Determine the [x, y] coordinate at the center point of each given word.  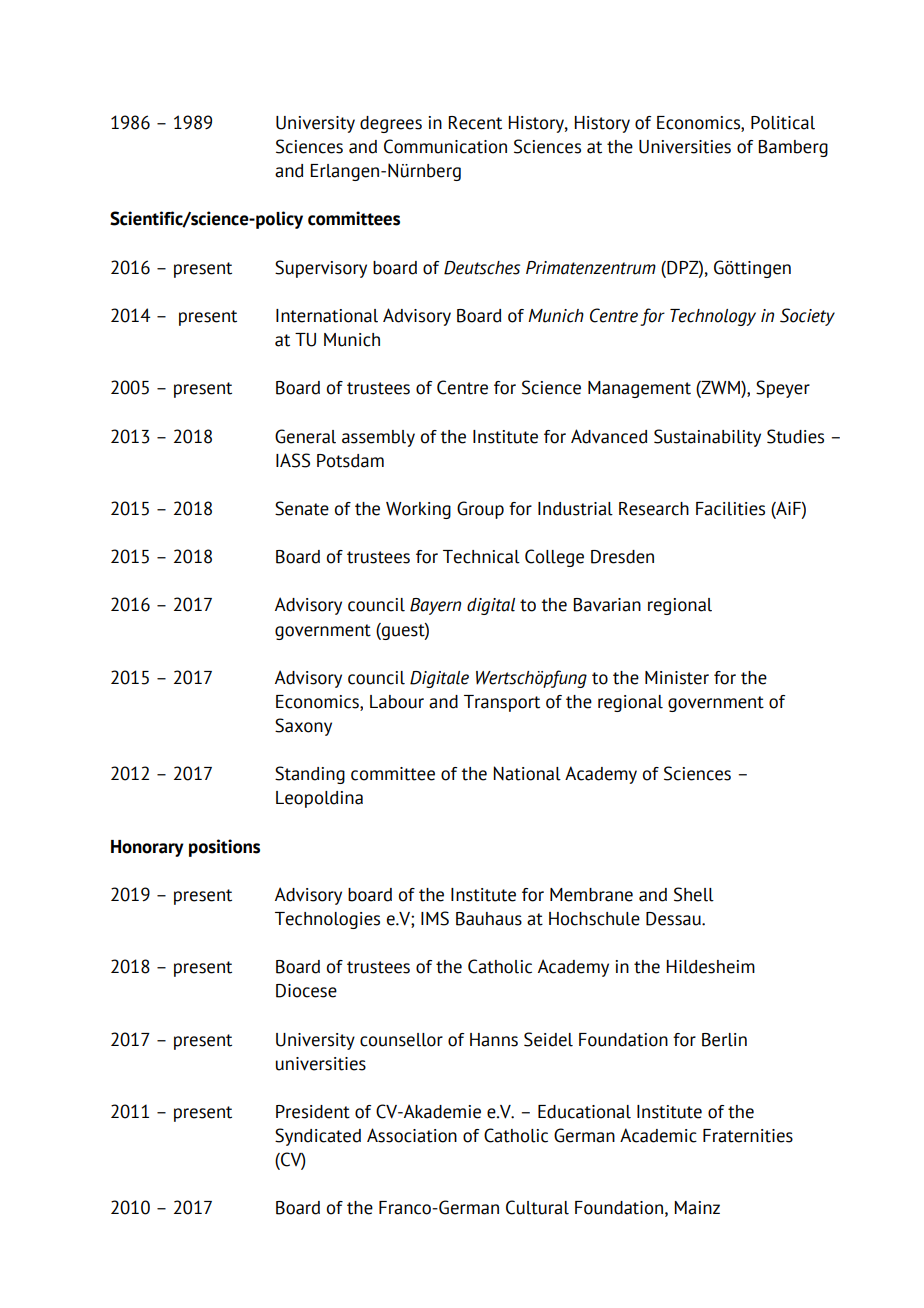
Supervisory [321, 269]
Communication [445, 146]
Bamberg [793, 148]
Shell [694, 894]
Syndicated [318, 1137]
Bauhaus [489, 919]
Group [480, 510]
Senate [302, 508]
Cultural [537, 1207]
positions [224, 848]
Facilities [730, 509]
